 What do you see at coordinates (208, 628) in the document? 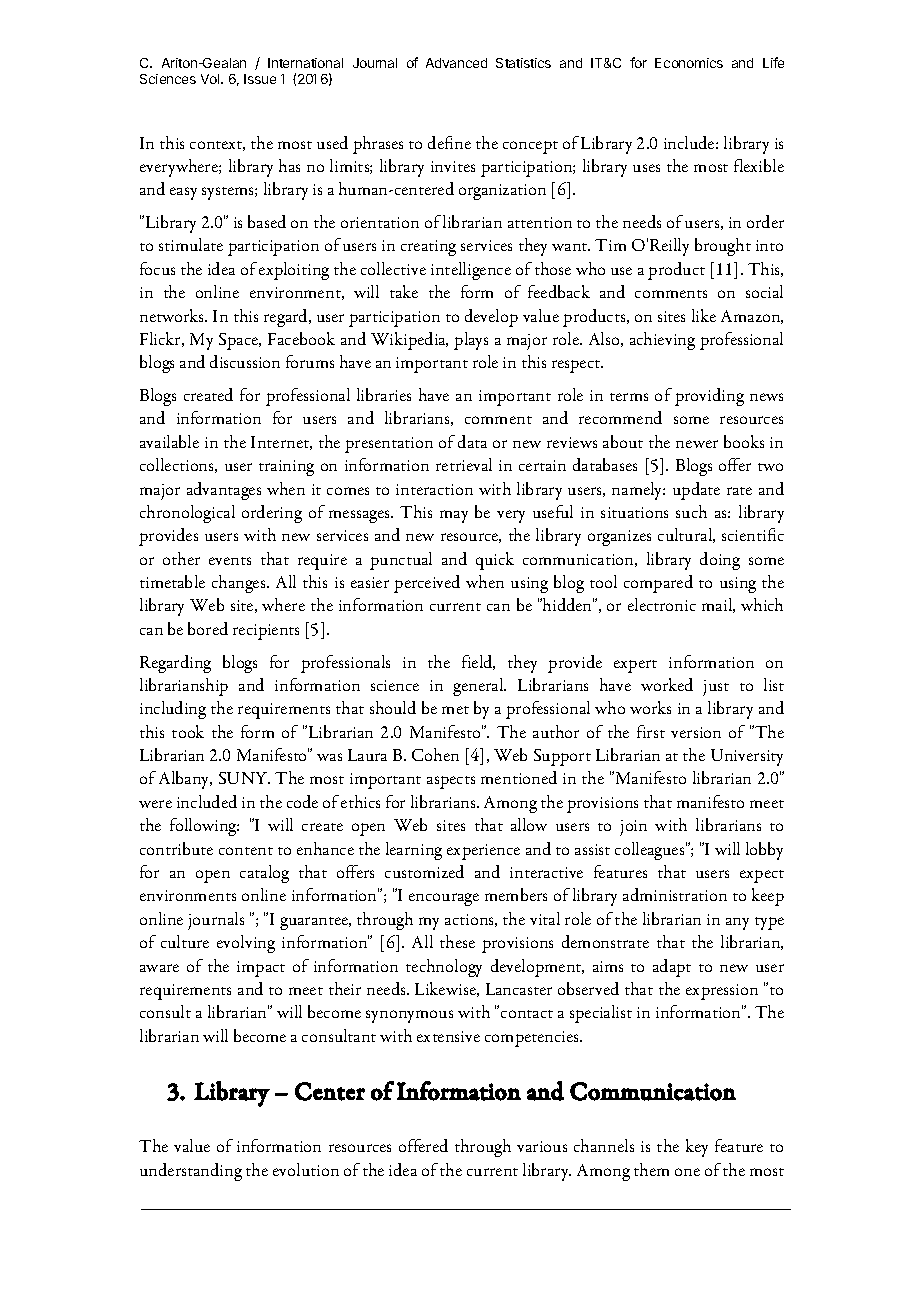
I see `bored` at bounding box center [208, 628].
